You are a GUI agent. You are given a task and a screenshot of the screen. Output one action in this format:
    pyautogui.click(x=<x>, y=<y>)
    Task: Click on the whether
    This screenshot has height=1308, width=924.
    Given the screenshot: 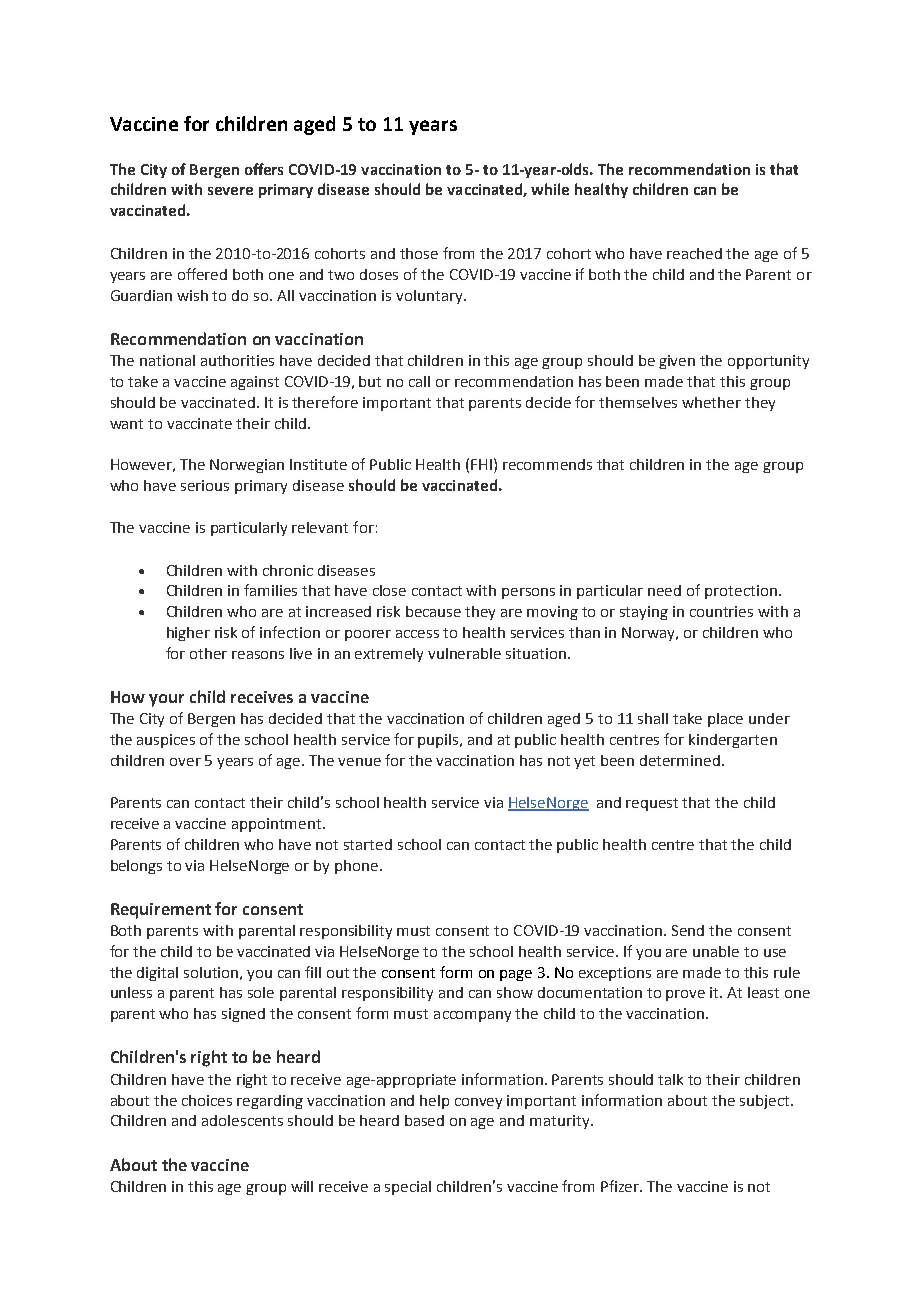 What is the action you would take?
    pyautogui.click(x=711, y=402)
